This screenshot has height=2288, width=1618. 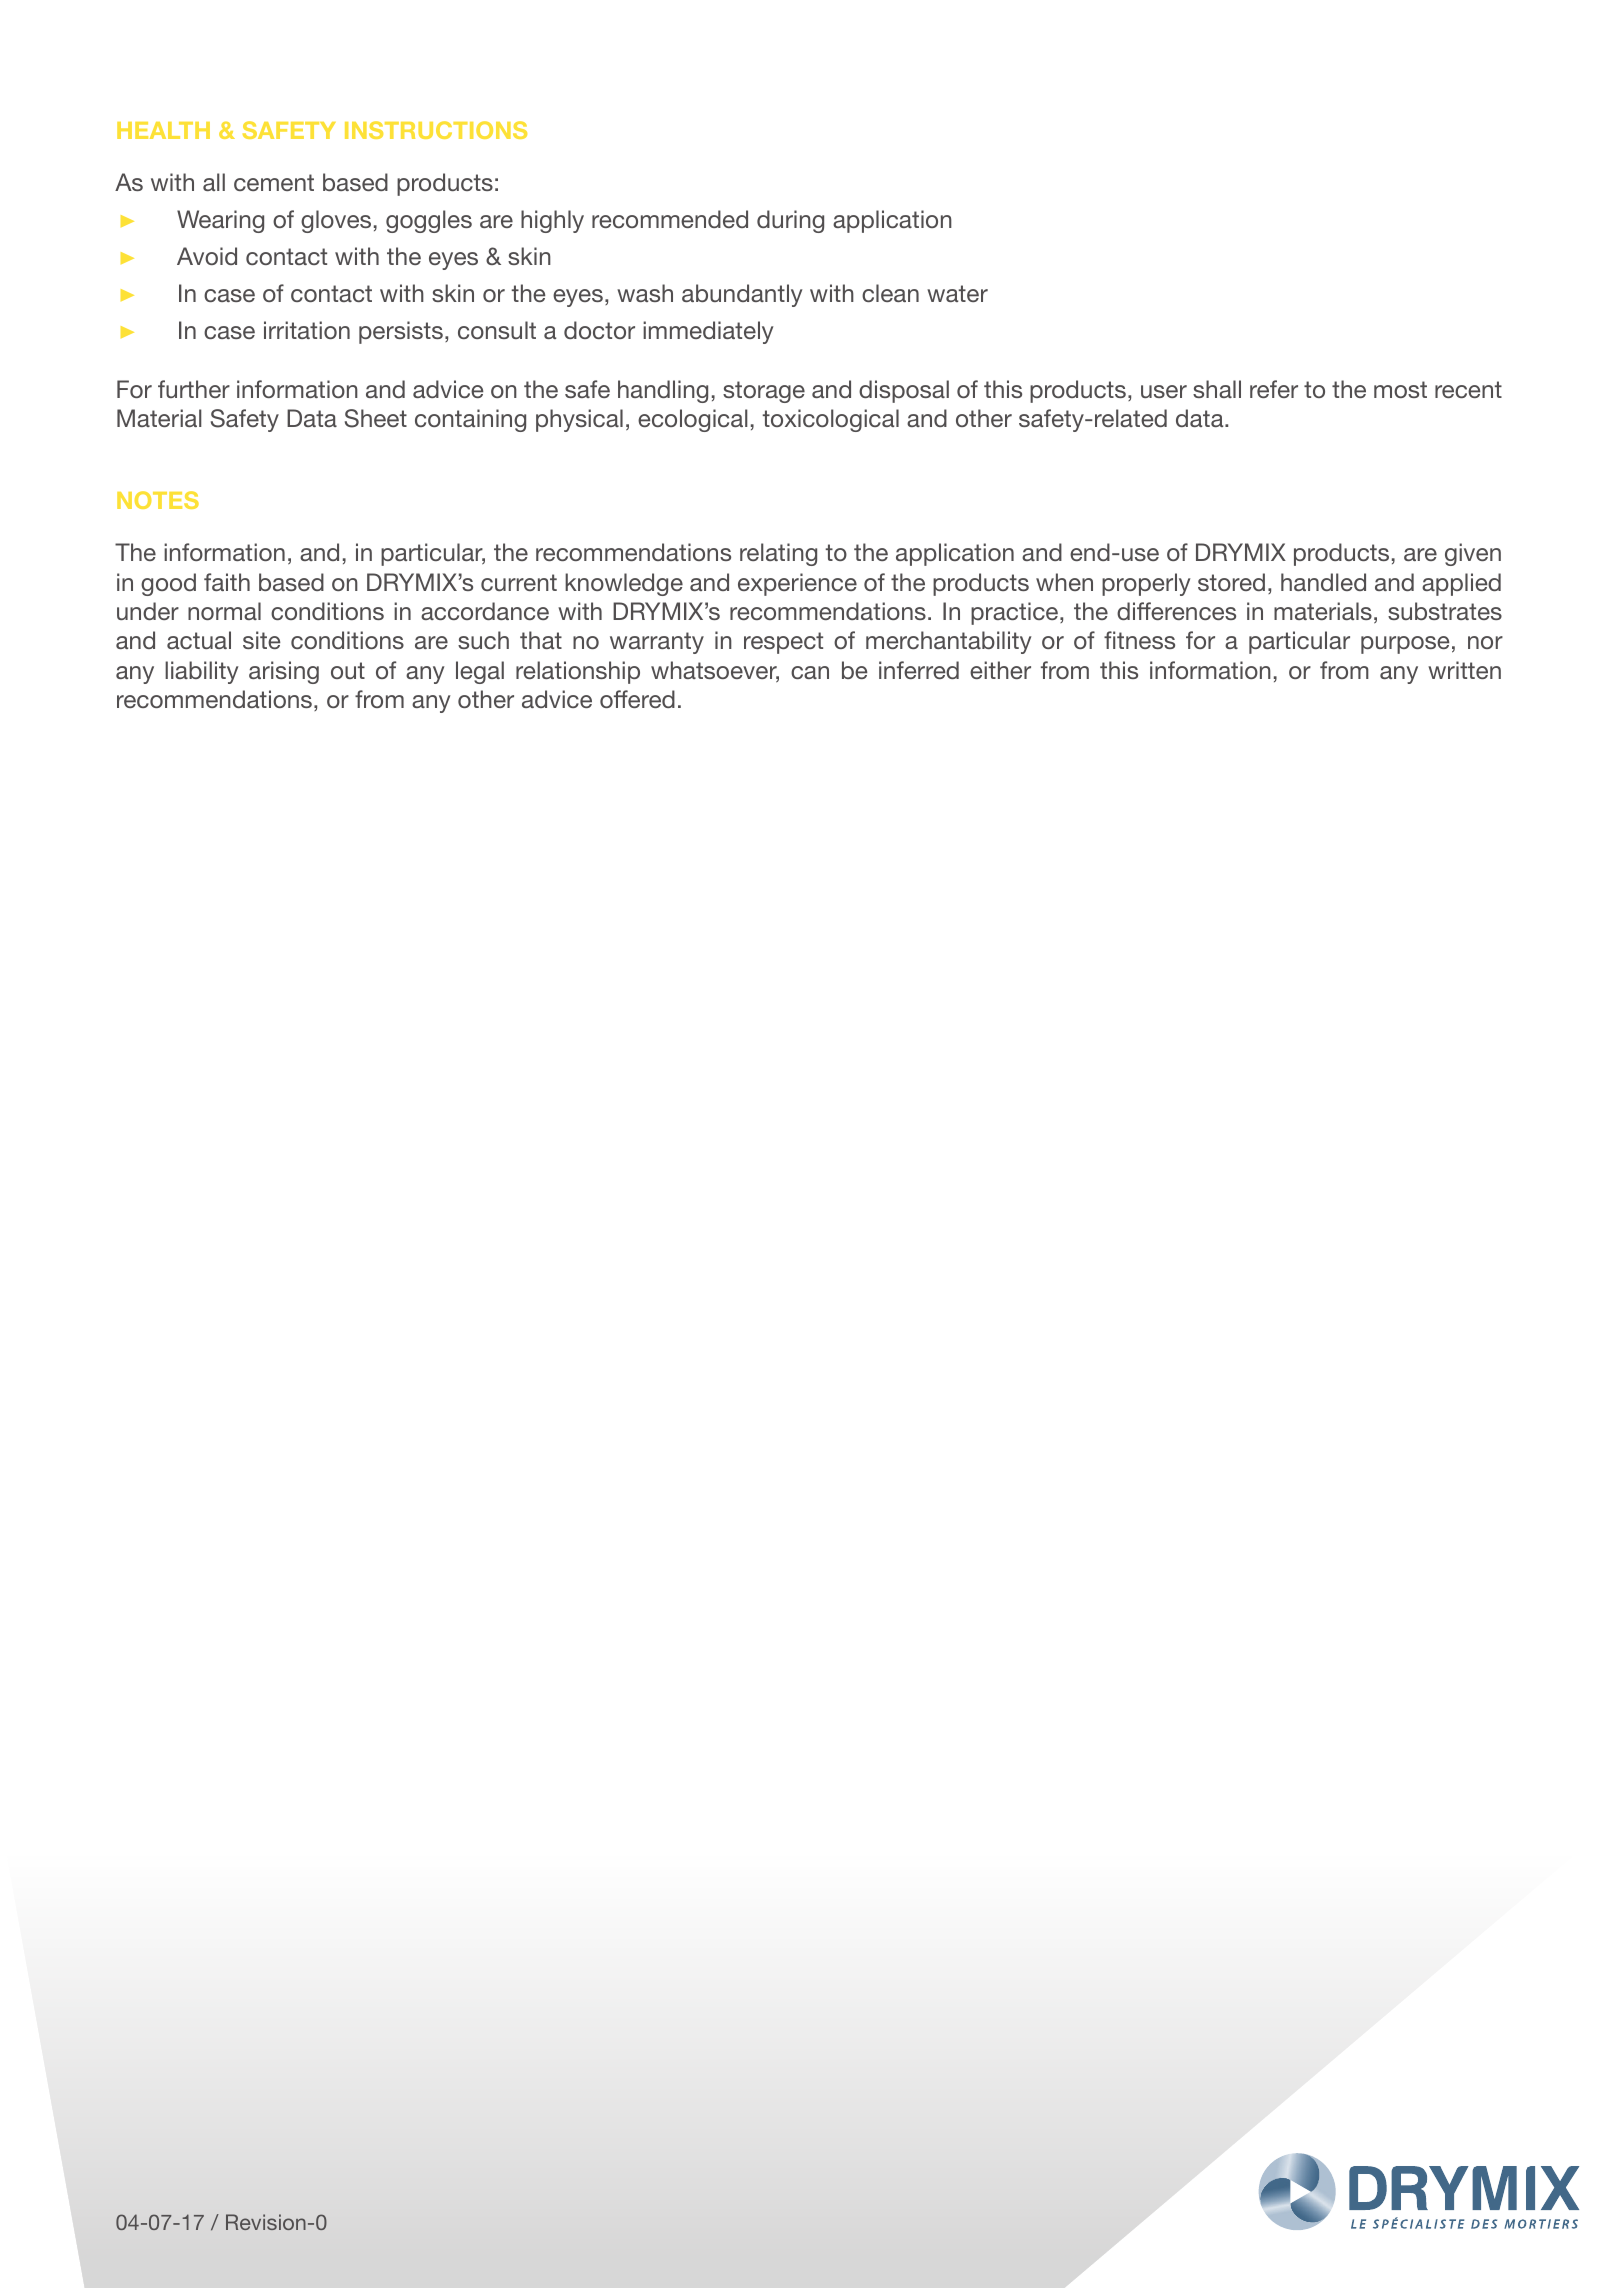 I want to click on arising, so click(x=284, y=672).
